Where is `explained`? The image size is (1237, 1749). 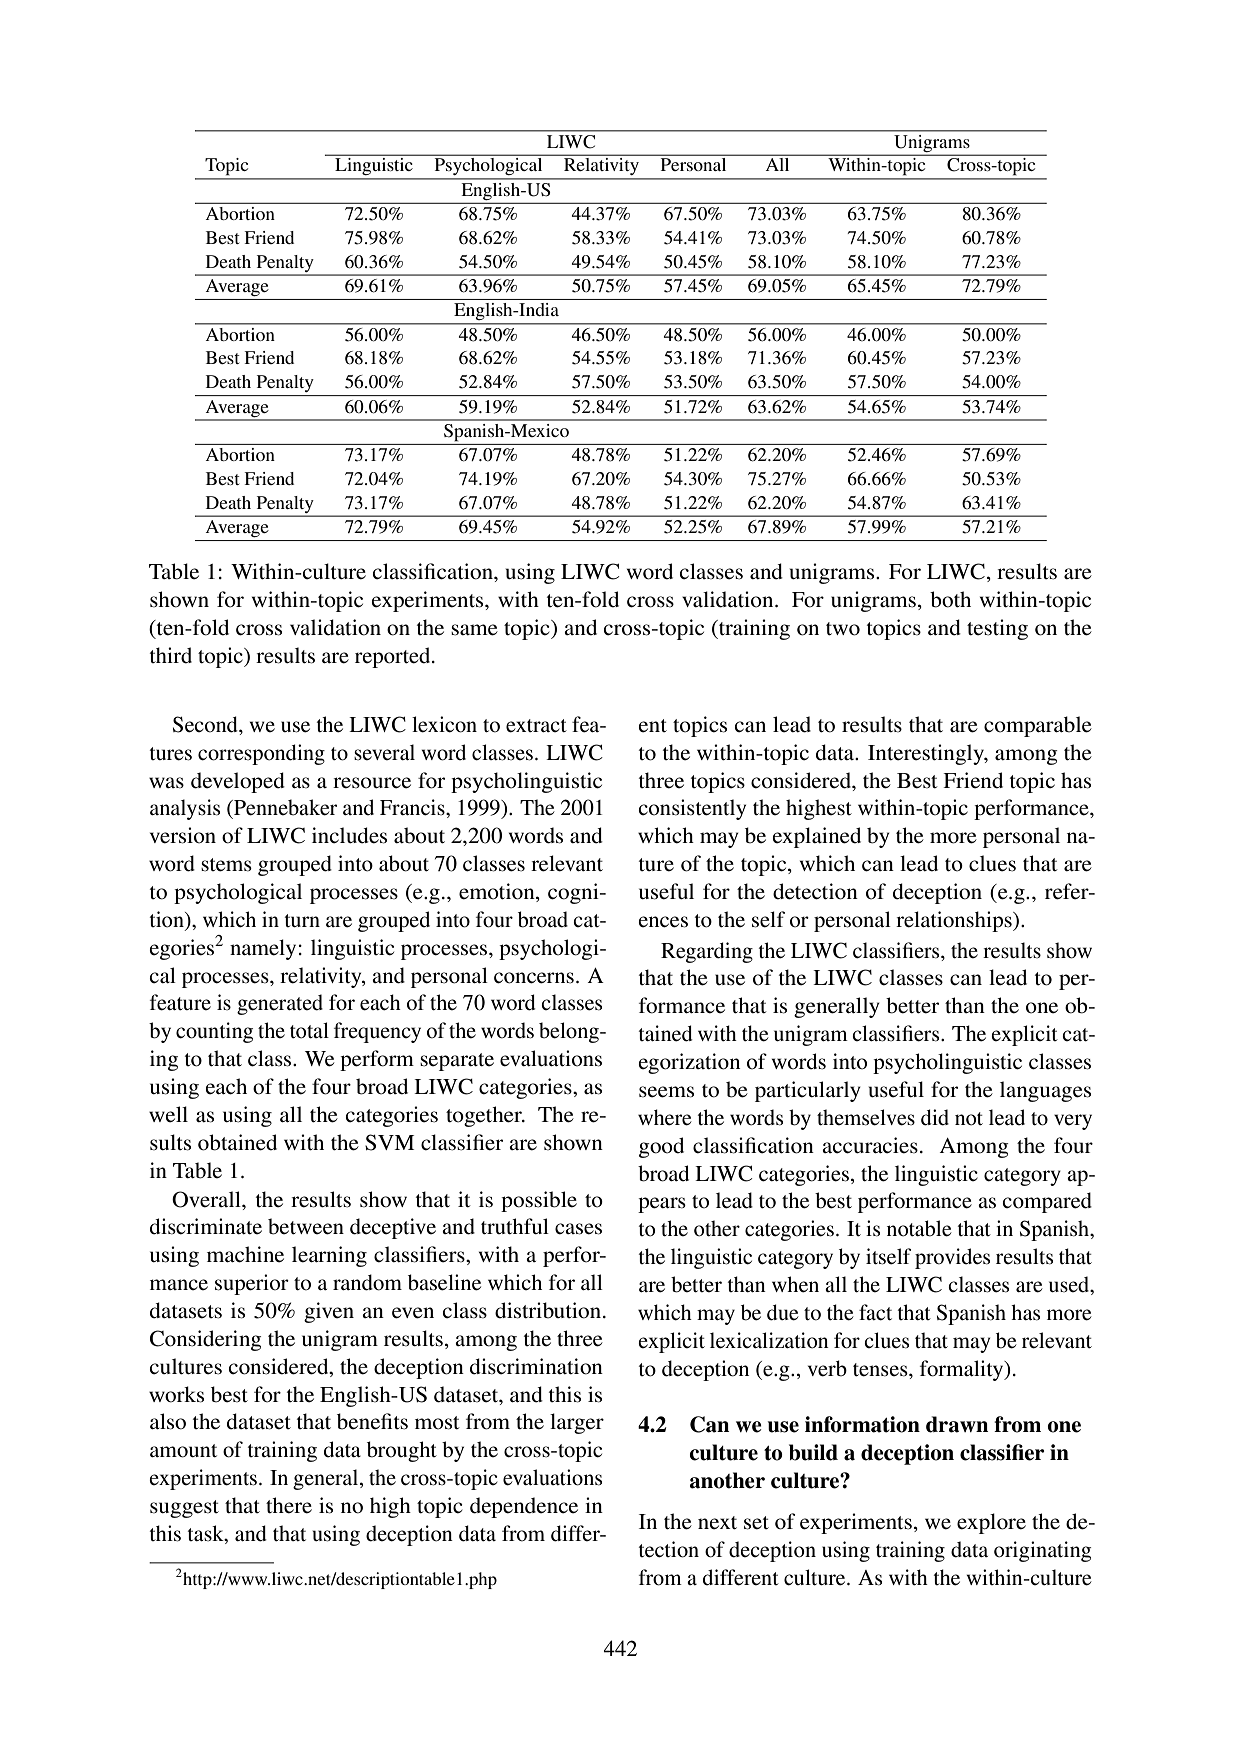 explained is located at coordinates (817, 837).
